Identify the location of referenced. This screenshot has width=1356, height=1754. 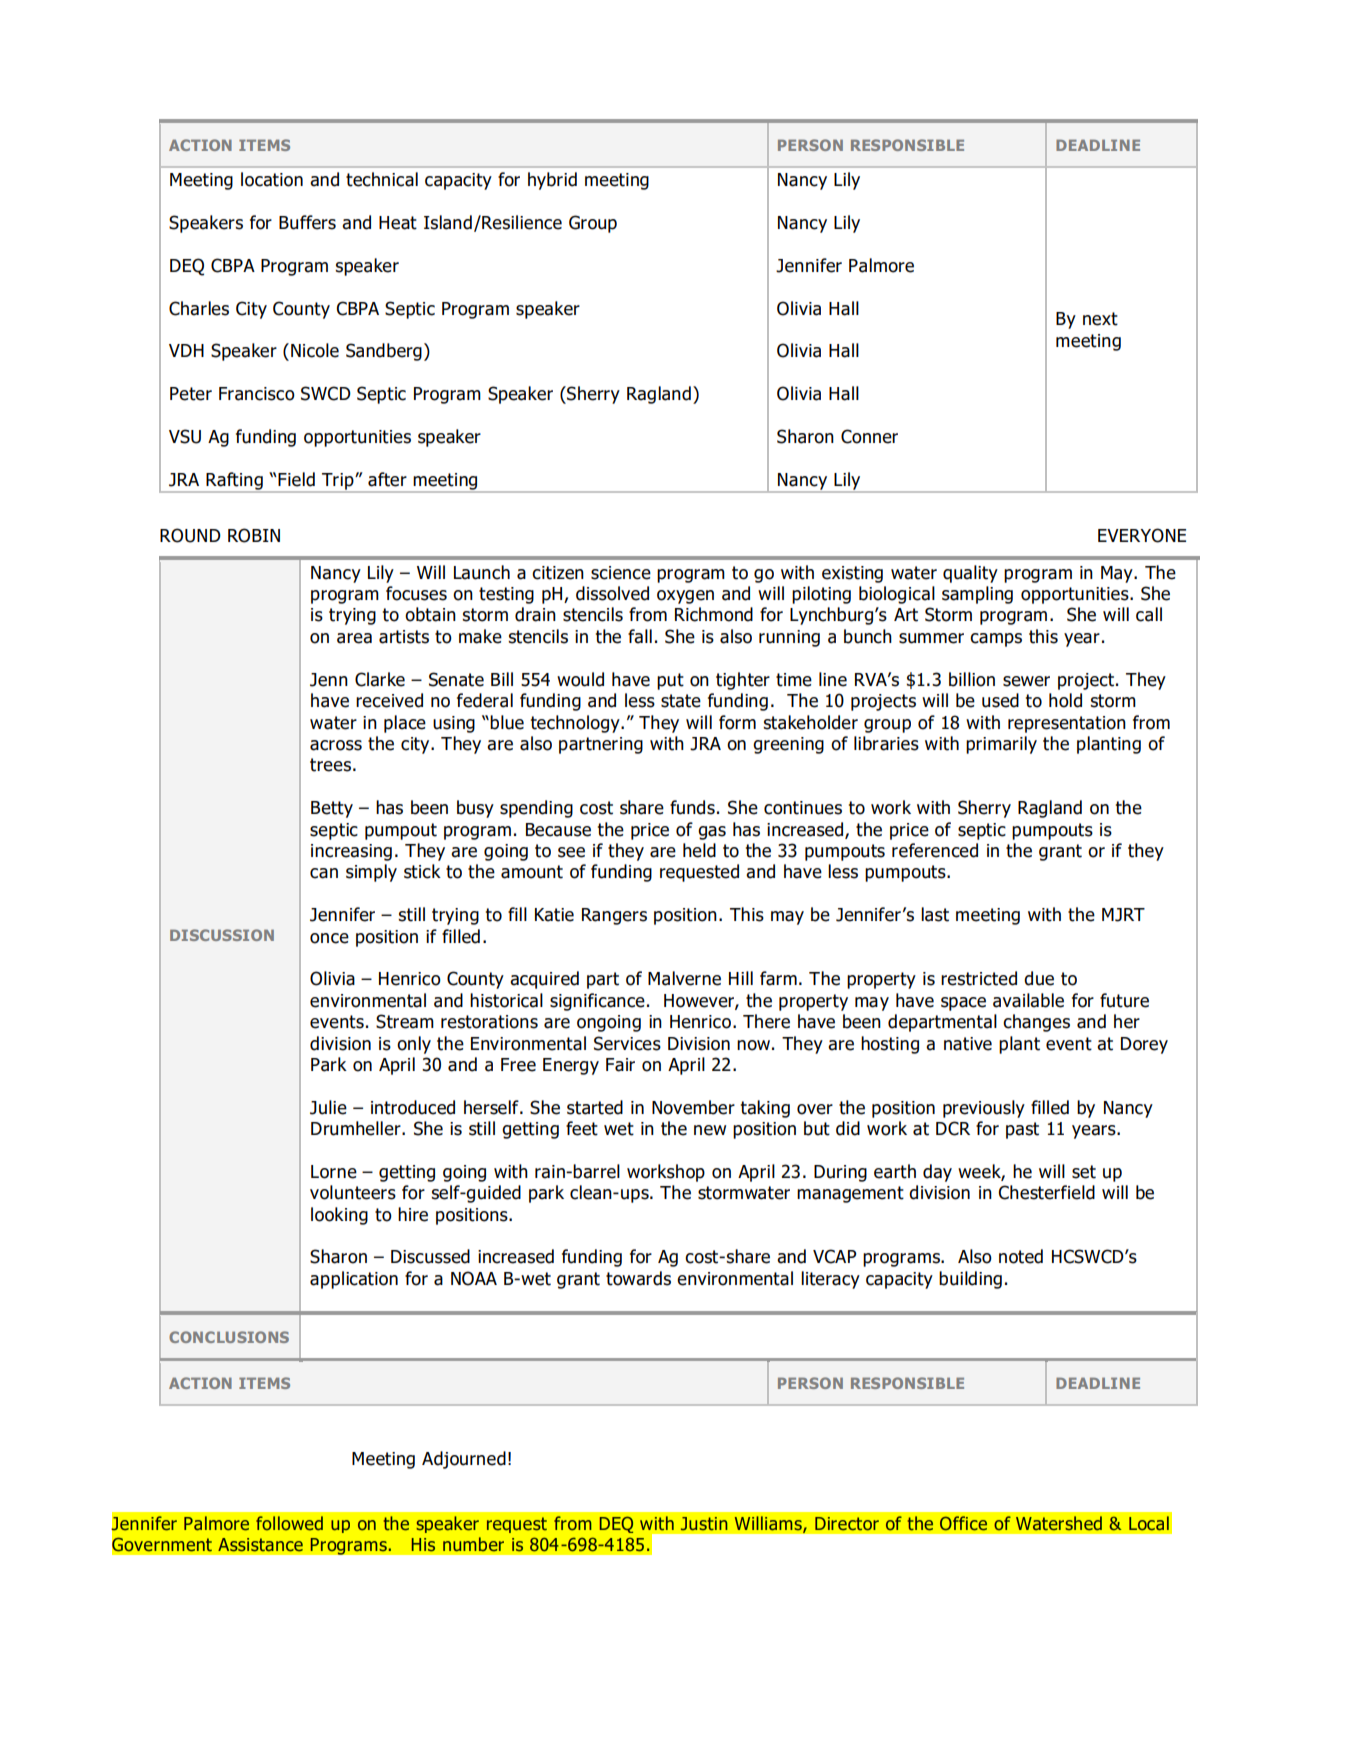
(935, 850).
